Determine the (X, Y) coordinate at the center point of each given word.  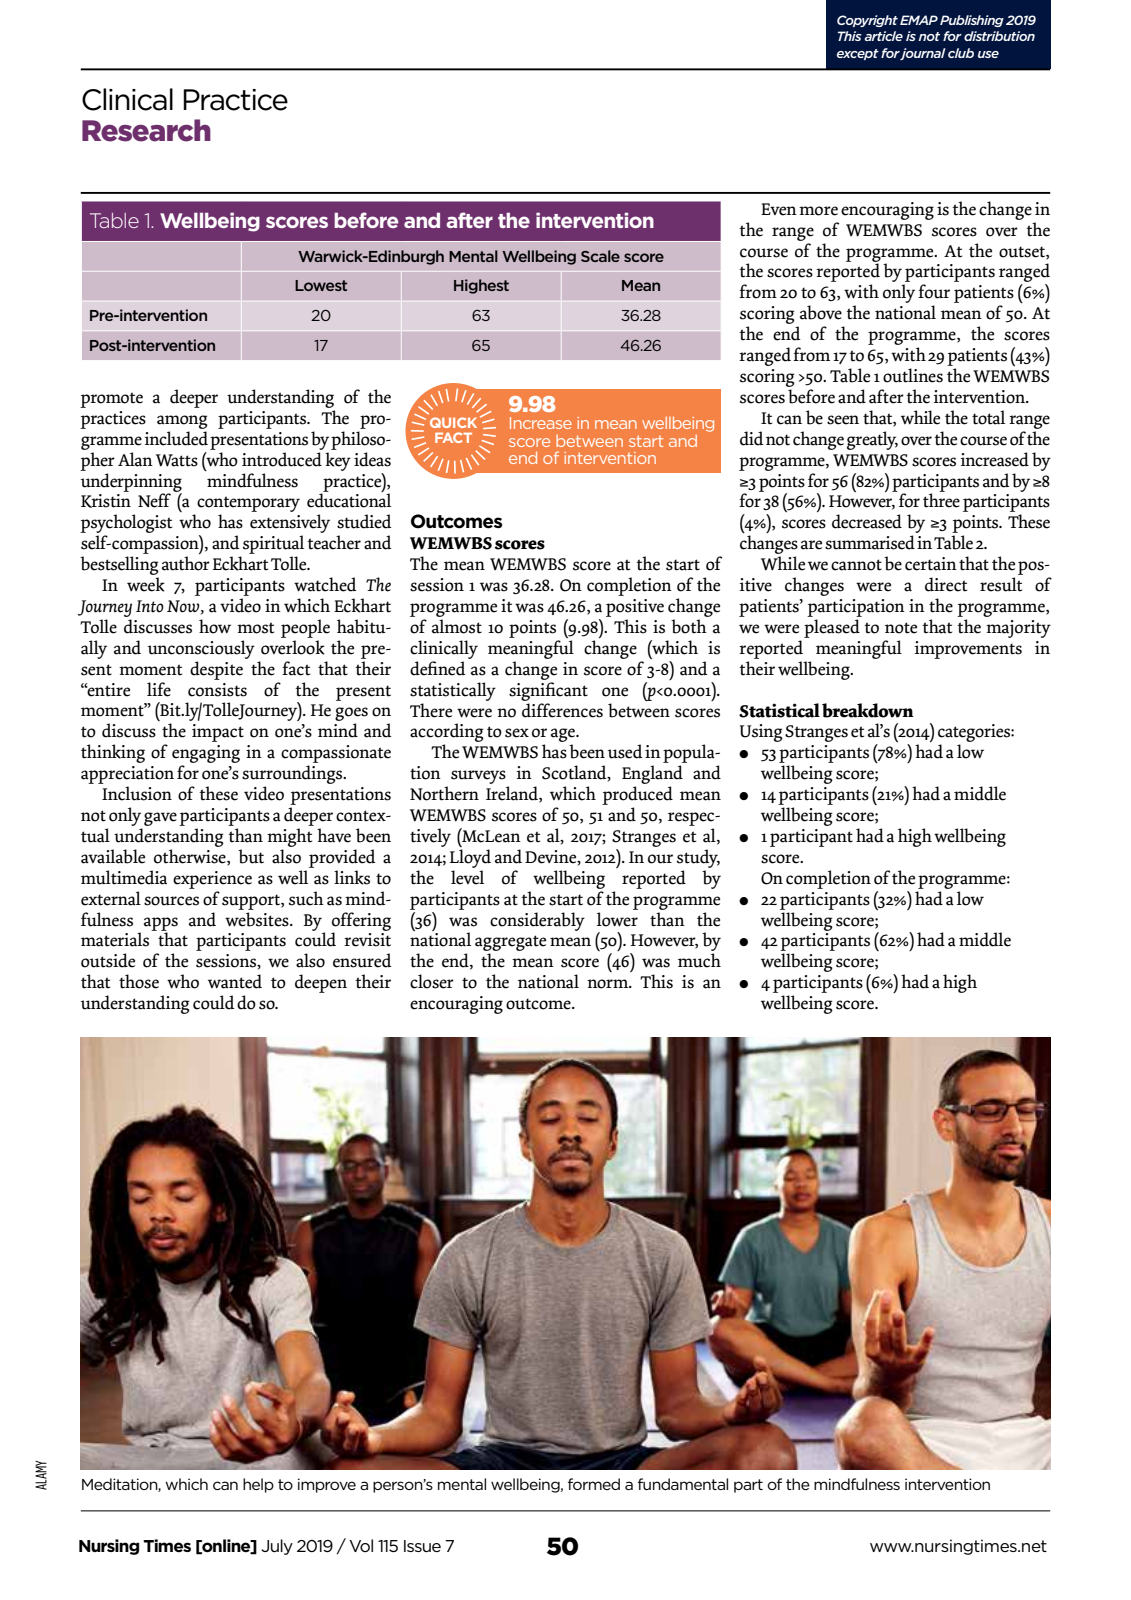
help (258, 1485)
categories (975, 734)
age (564, 736)
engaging (206, 755)
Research (146, 130)
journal (923, 54)
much (699, 960)
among (182, 422)
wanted (235, 981)
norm (609, 984)
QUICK (453, 422)
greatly (872, 440)
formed (594, 1484)
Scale (600, 256)
